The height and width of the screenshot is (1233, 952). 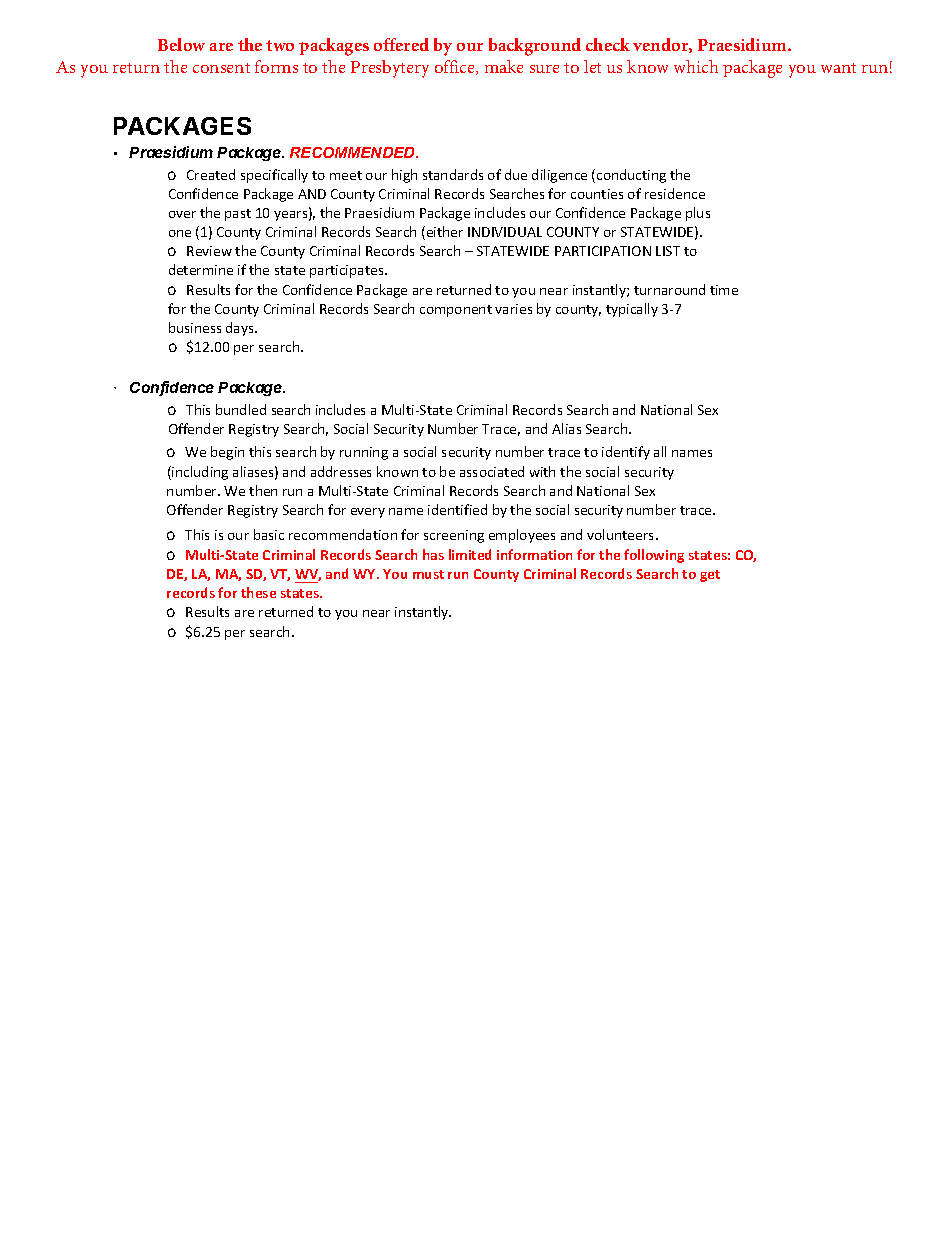 I want to click on forms, so click(x=276, y=66).
